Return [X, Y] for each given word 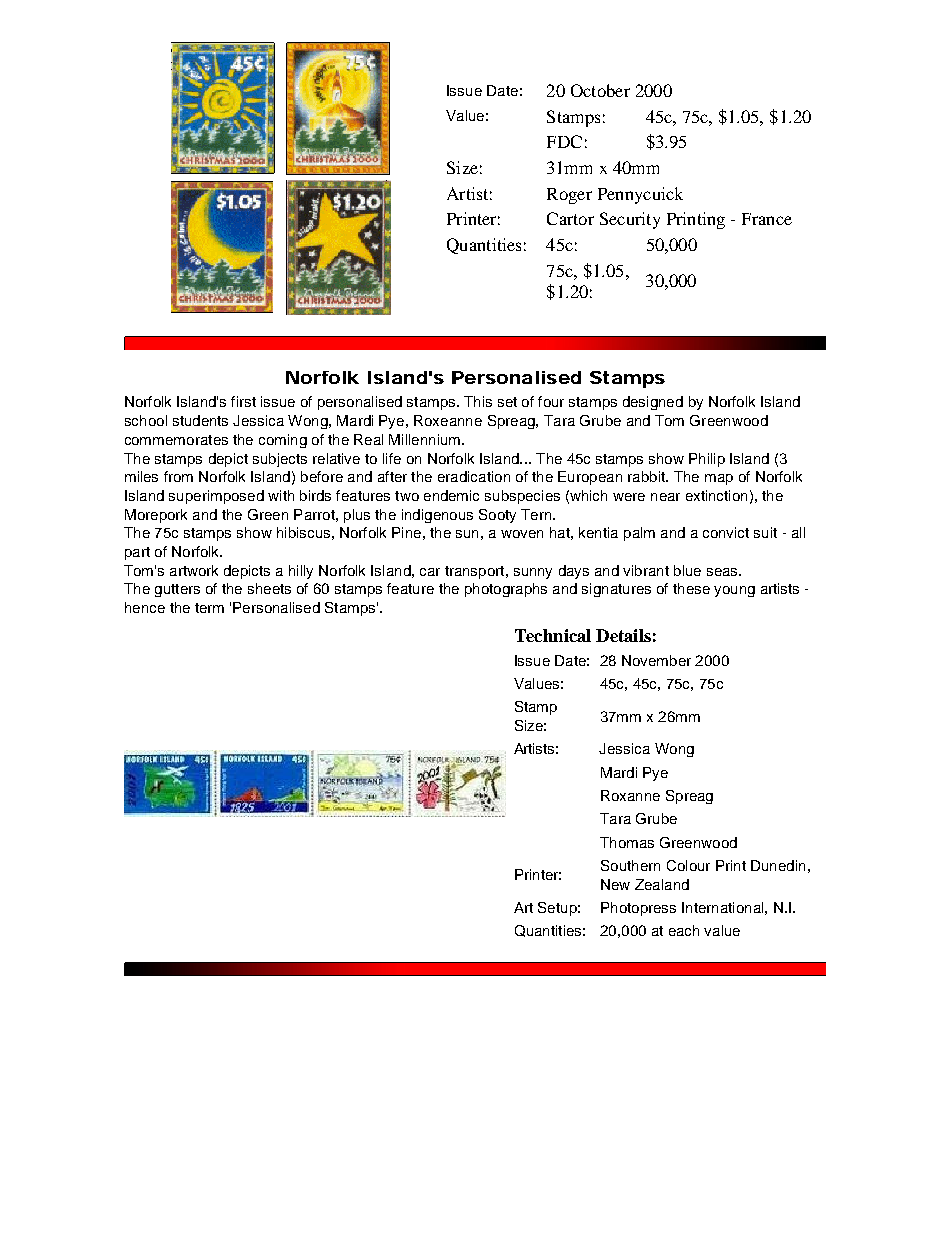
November [656, 660]
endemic [451, 495]
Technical [553, 635]
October [600, 90]
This [478, 401]
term [209, 608]
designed [653, 403]
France [767, 219]
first [243, 401]
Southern [630, 865]
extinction [716, 495]
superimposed [216, 497]
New [615, 884]
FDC [564, 141]
